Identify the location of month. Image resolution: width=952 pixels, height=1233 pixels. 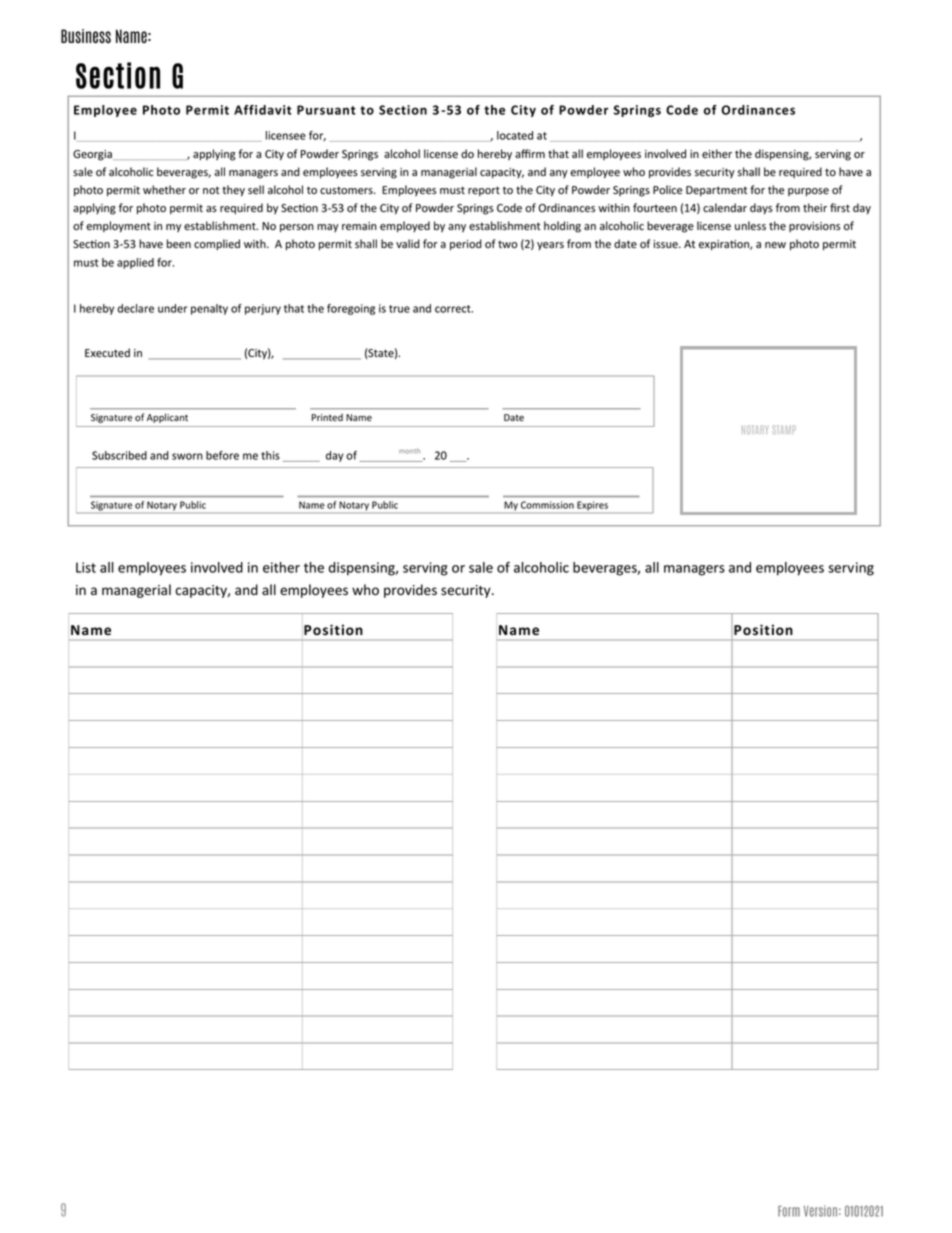
(409, 451).
